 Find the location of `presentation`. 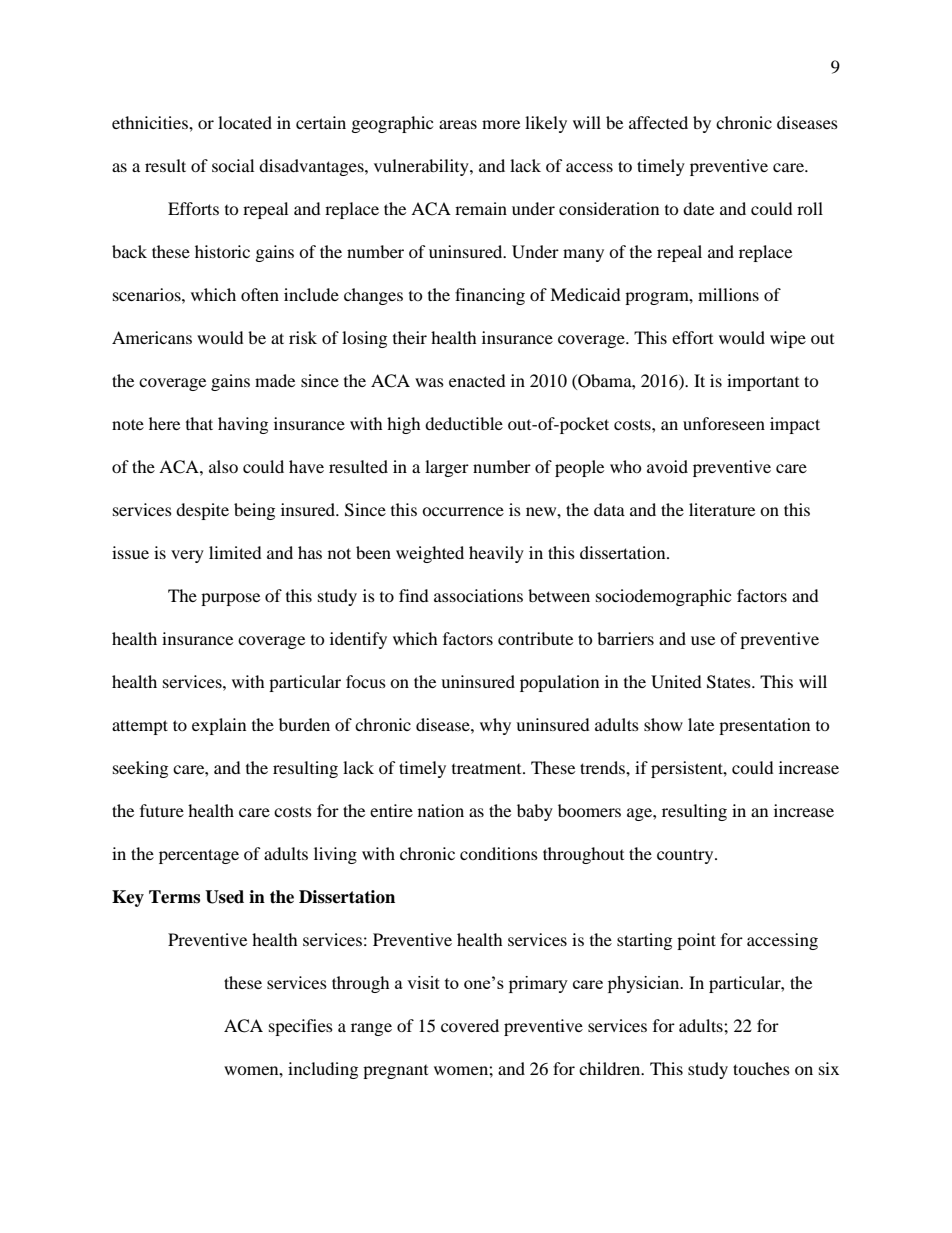

presentation is located at coordinates (764, 726).
